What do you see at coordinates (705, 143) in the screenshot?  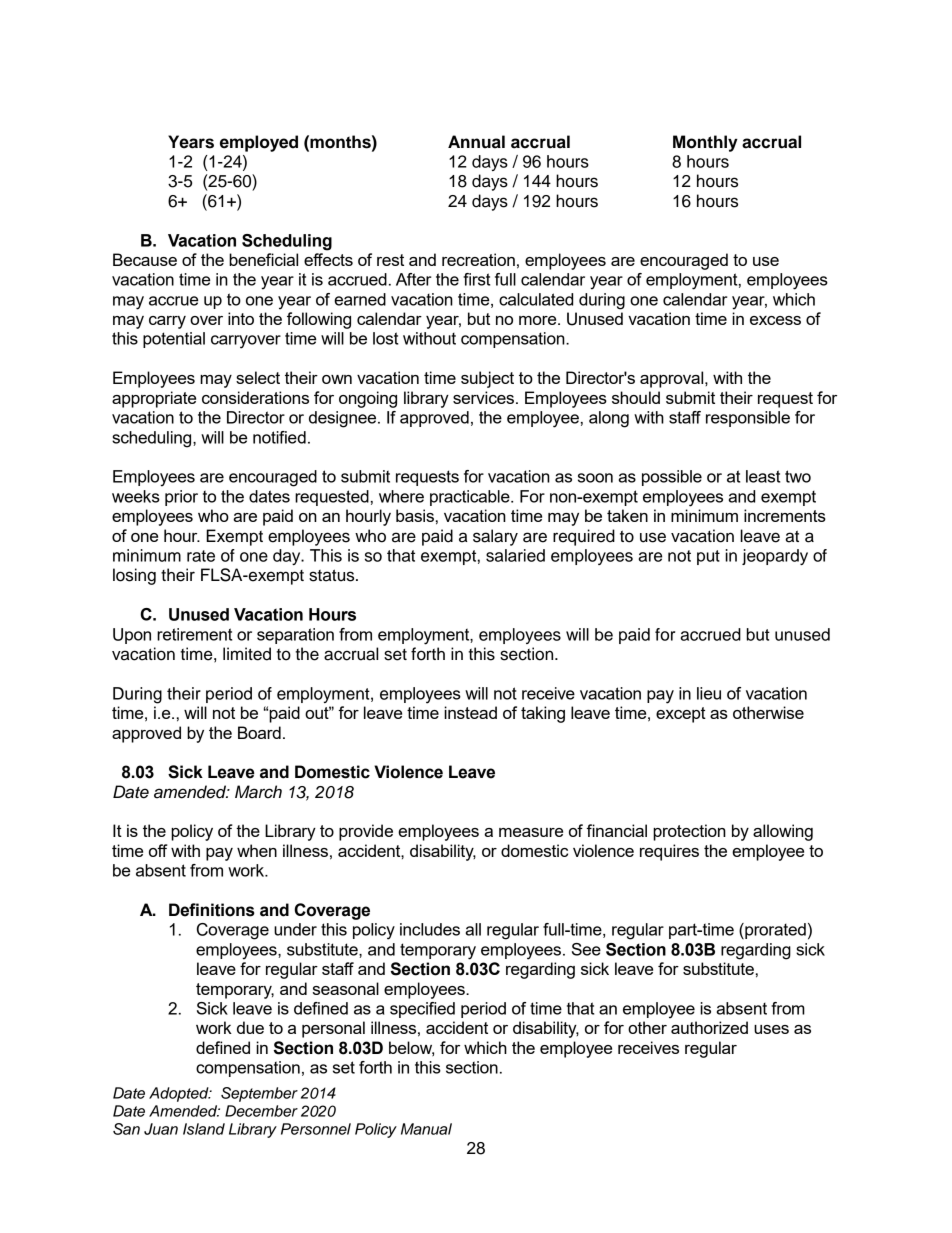 I see `Monthly` at bounding box center [705, 143].
